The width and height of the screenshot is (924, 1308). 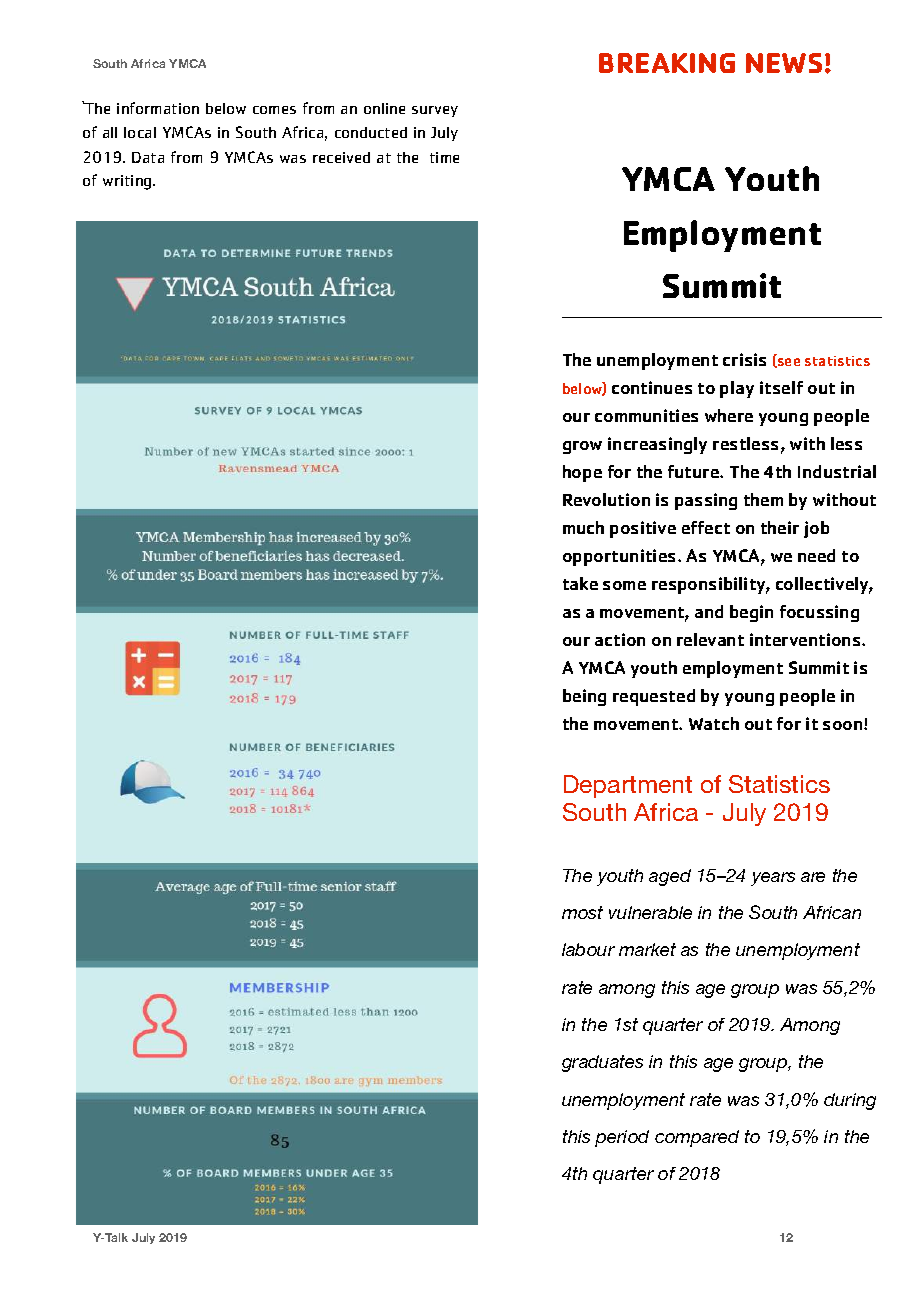 What do you see at coordinates (622, 1138) in the screenshot?
I see `period` at bounding box center [622, 1138].
